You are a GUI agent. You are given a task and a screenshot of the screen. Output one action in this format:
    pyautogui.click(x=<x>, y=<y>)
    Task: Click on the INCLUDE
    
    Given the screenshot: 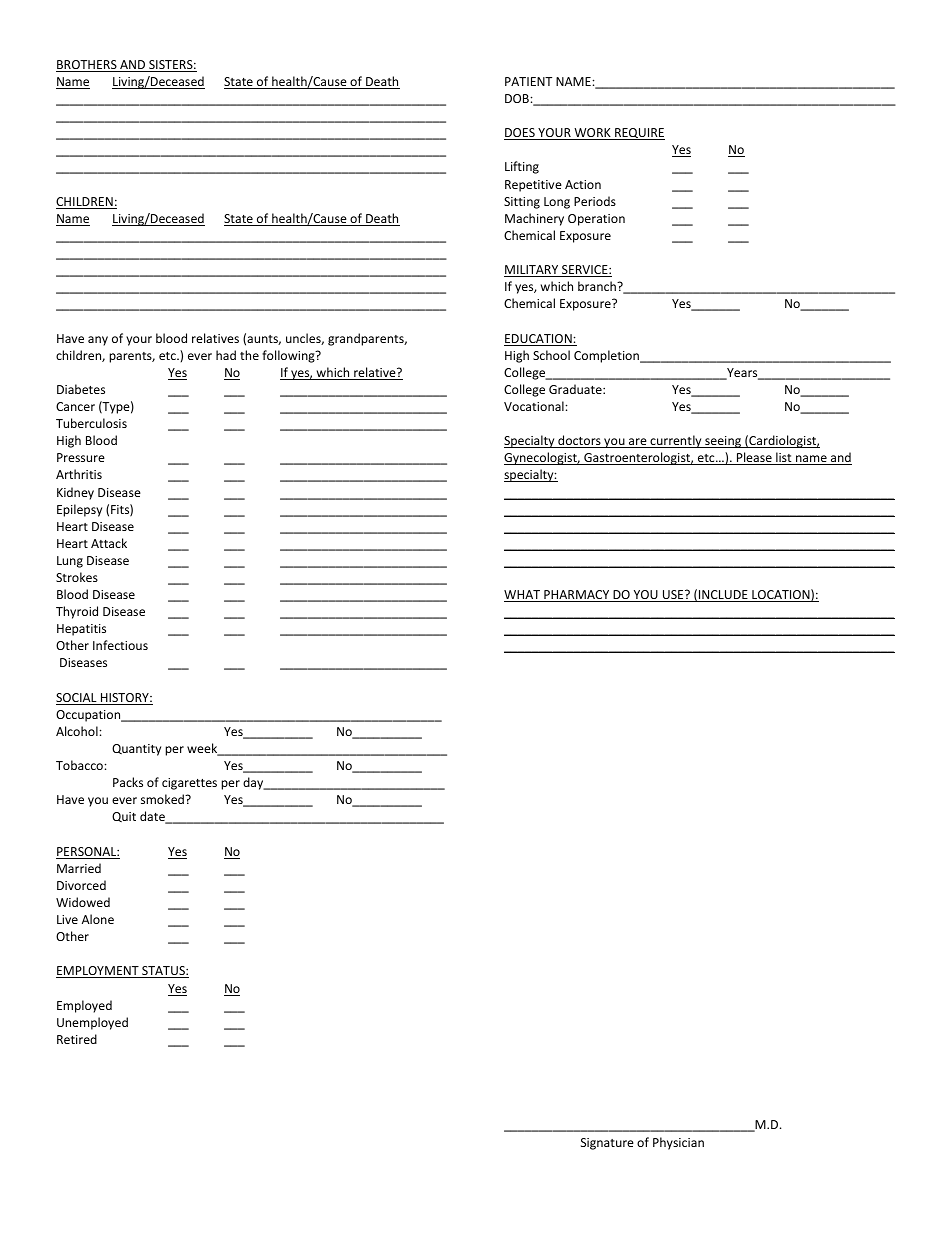 What is the action you would take?
    pyautogui.click(x=723, y=596)
